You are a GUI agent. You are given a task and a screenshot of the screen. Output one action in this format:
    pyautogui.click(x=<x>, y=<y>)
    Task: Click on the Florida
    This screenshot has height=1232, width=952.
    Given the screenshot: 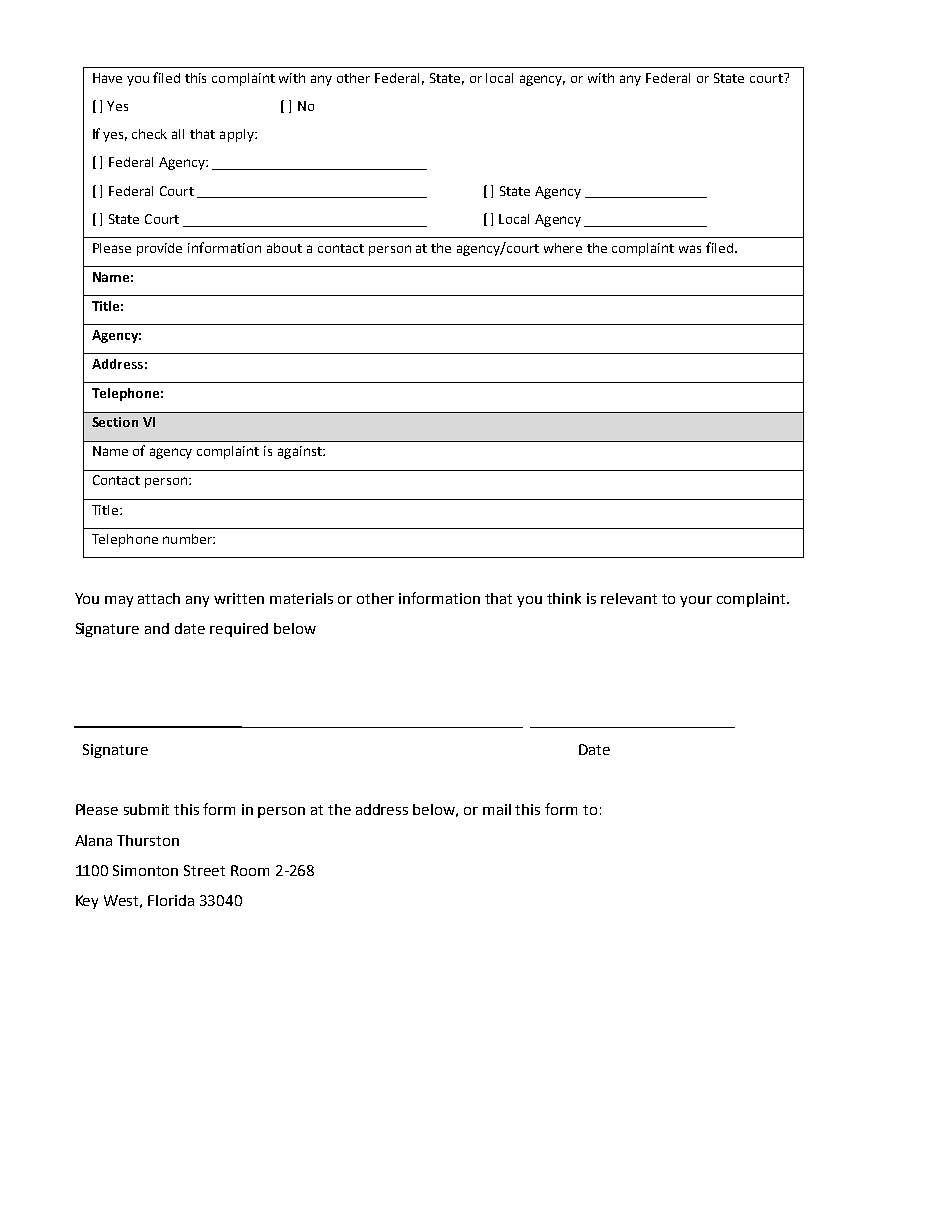 What is the action you would take?
    pyautogui.click(x=171, y=900)
